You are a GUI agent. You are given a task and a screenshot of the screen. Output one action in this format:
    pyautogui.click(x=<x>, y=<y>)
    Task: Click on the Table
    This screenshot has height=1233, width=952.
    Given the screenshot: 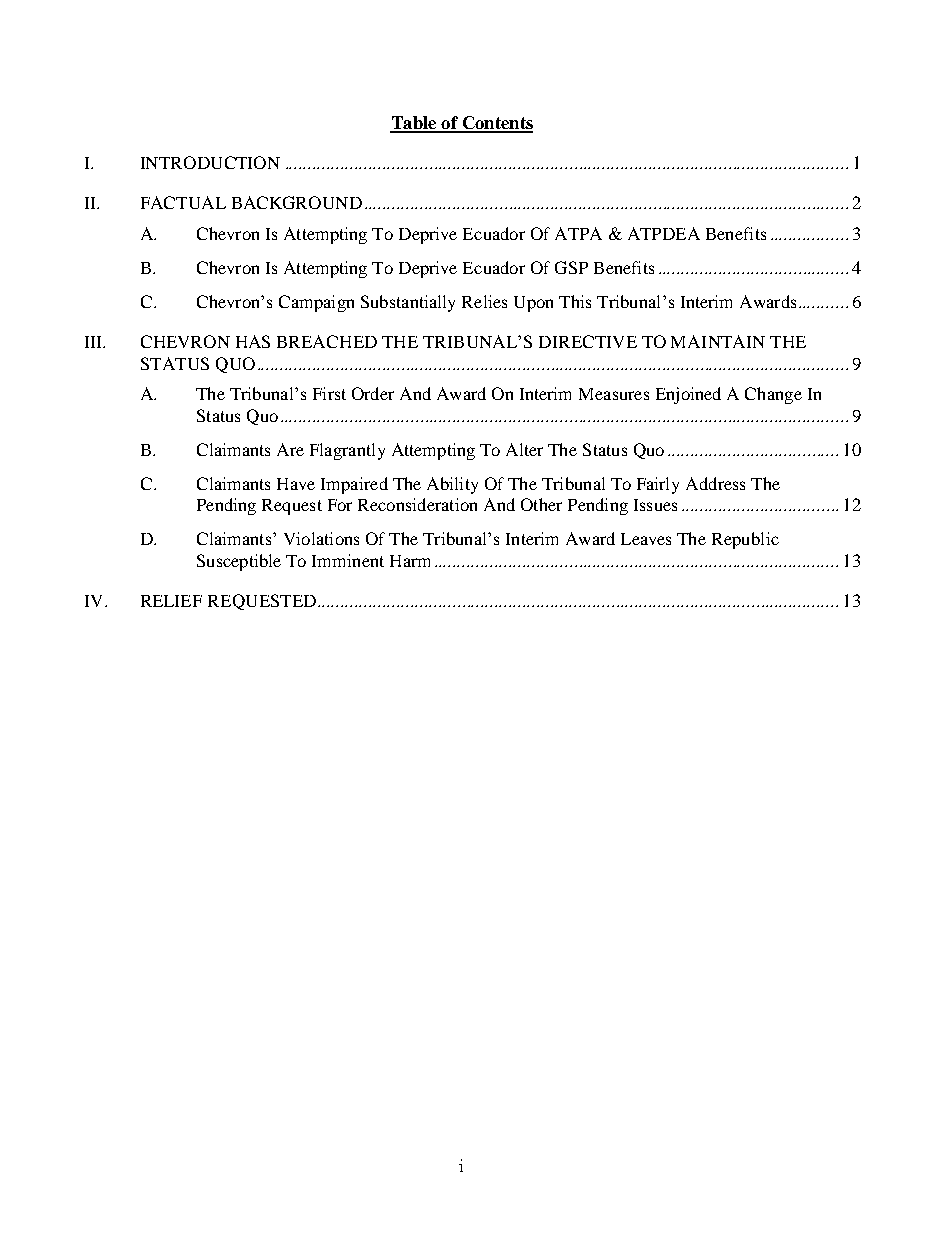 What is the action you would take?
    pyautogui.click(x=414, y=124)
